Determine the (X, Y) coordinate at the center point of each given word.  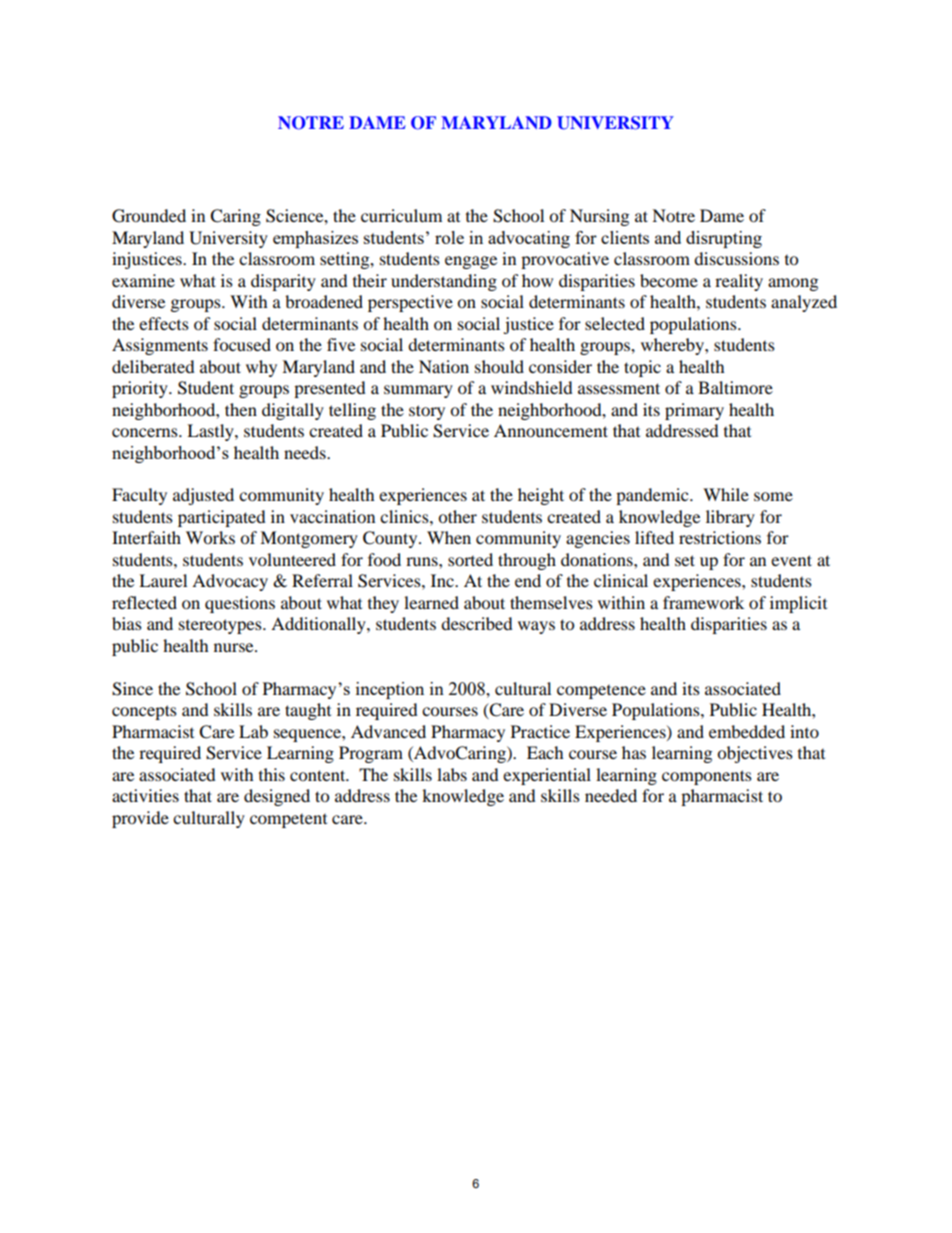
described (477, 623)
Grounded (149, 216)
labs (452, 774)
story (427, 412)
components (707, 777)
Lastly (211, 432)
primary (694, 411)
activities (145, 795)
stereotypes (221, 626)
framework (703, 602)
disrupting (724, 239)
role (449, 237)
